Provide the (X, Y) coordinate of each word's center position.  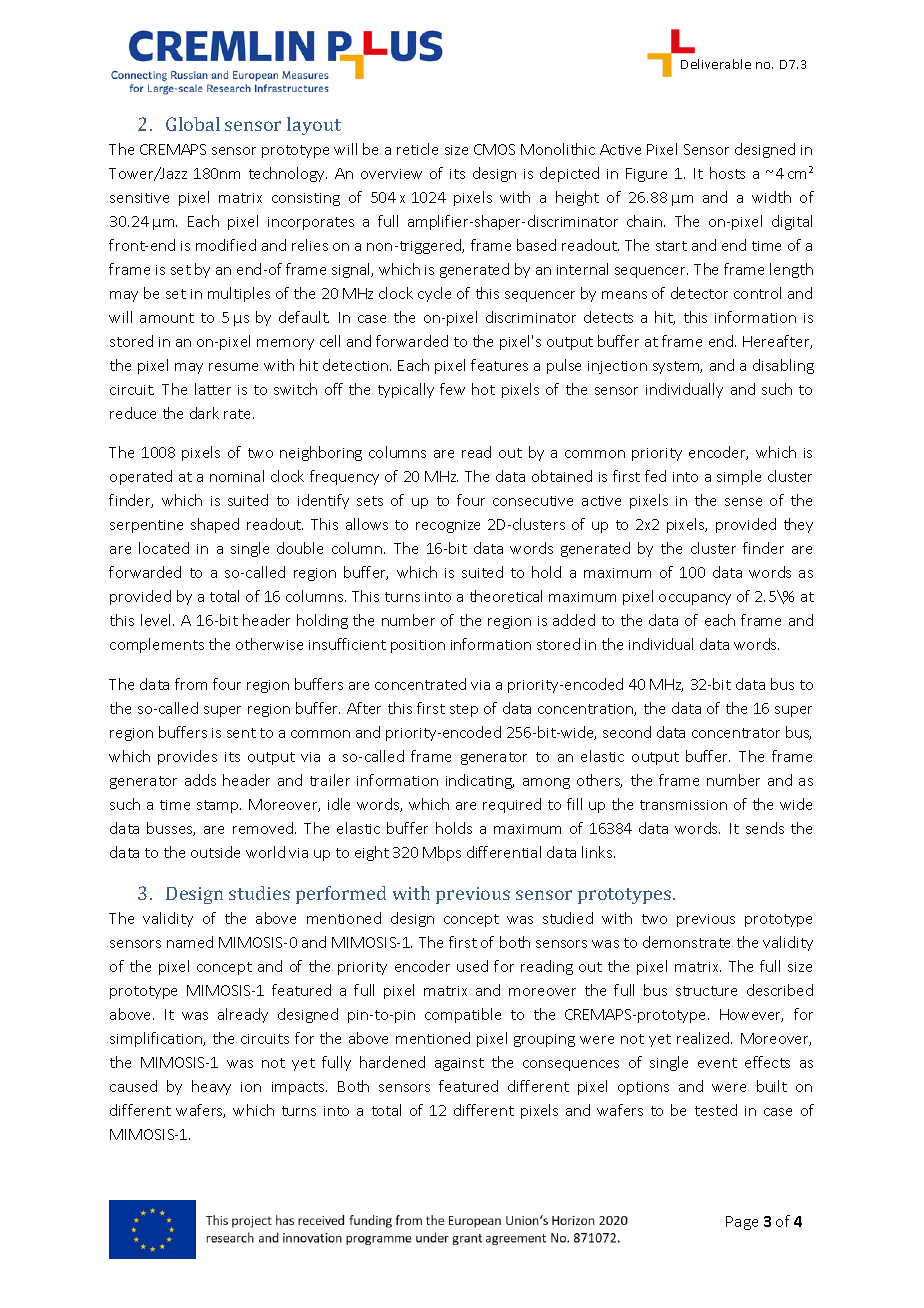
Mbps (442, 853)
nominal (237, 476)
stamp (219, 806)
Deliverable (716, 64)
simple (739, 477)
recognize (448, 526)
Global (193, 124)
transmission (683, 805)
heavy (211, 1087)
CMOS (494, 149)
